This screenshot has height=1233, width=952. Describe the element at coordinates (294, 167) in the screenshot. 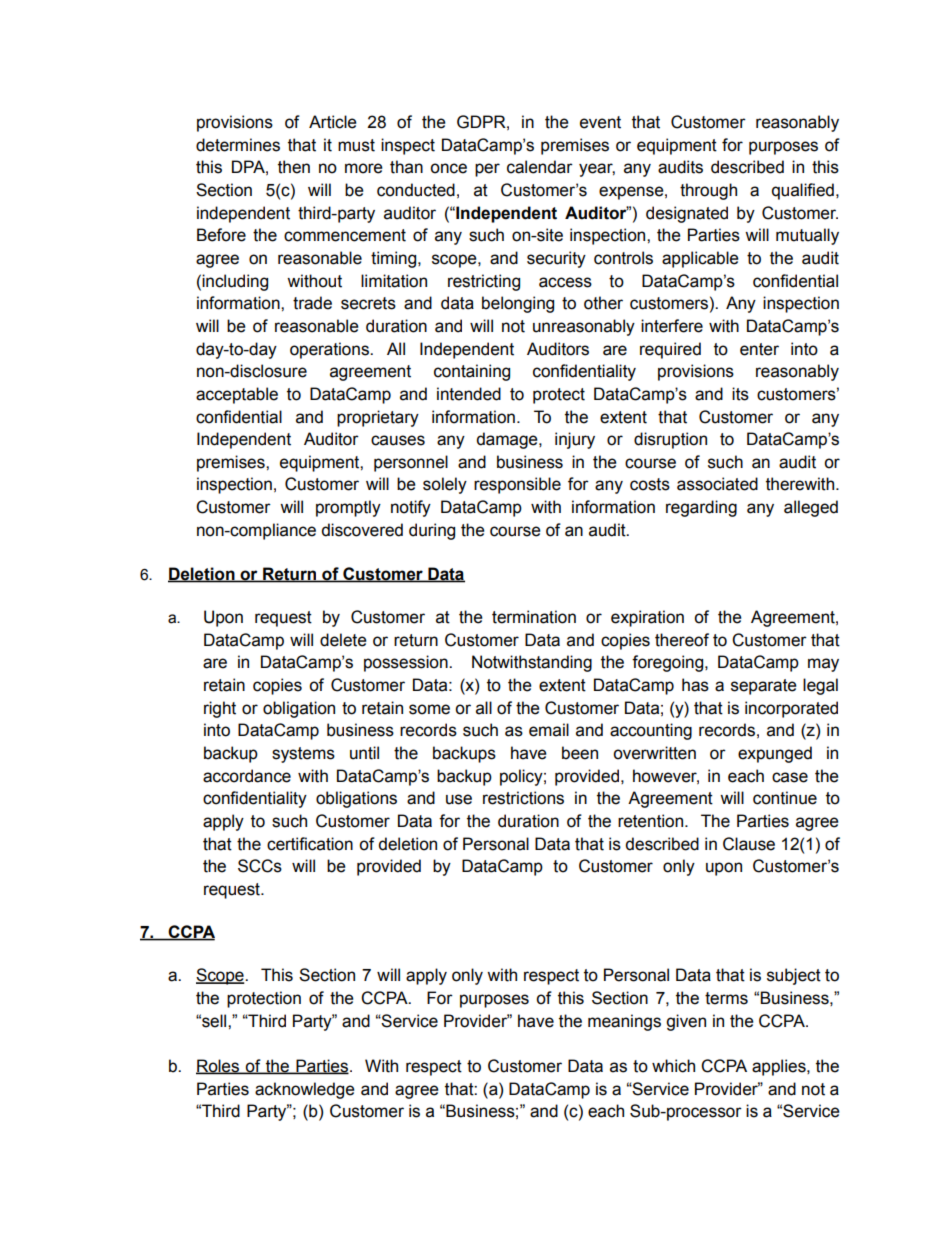

I see `then` at that location.
